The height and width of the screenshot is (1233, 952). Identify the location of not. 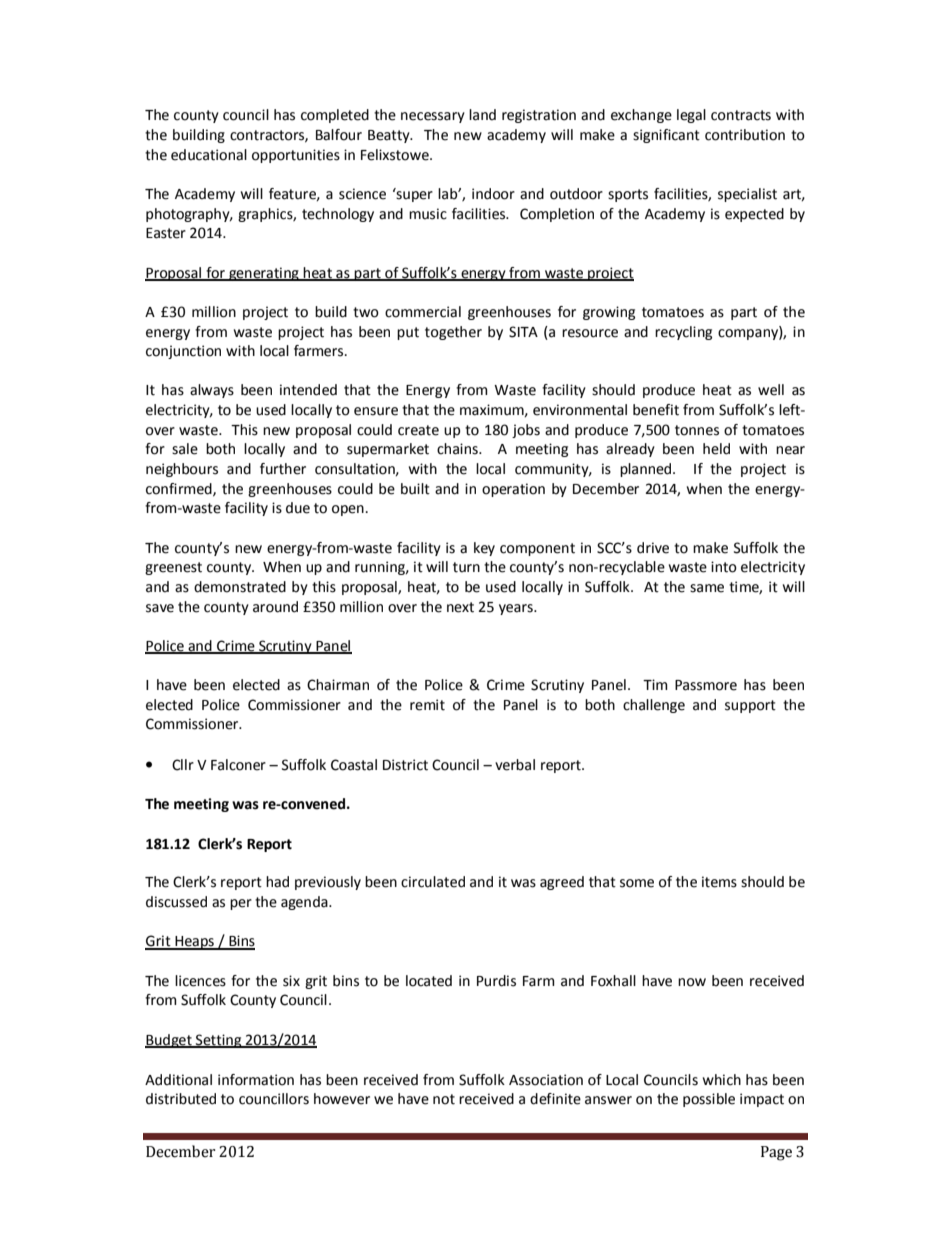
(444, 1099).
